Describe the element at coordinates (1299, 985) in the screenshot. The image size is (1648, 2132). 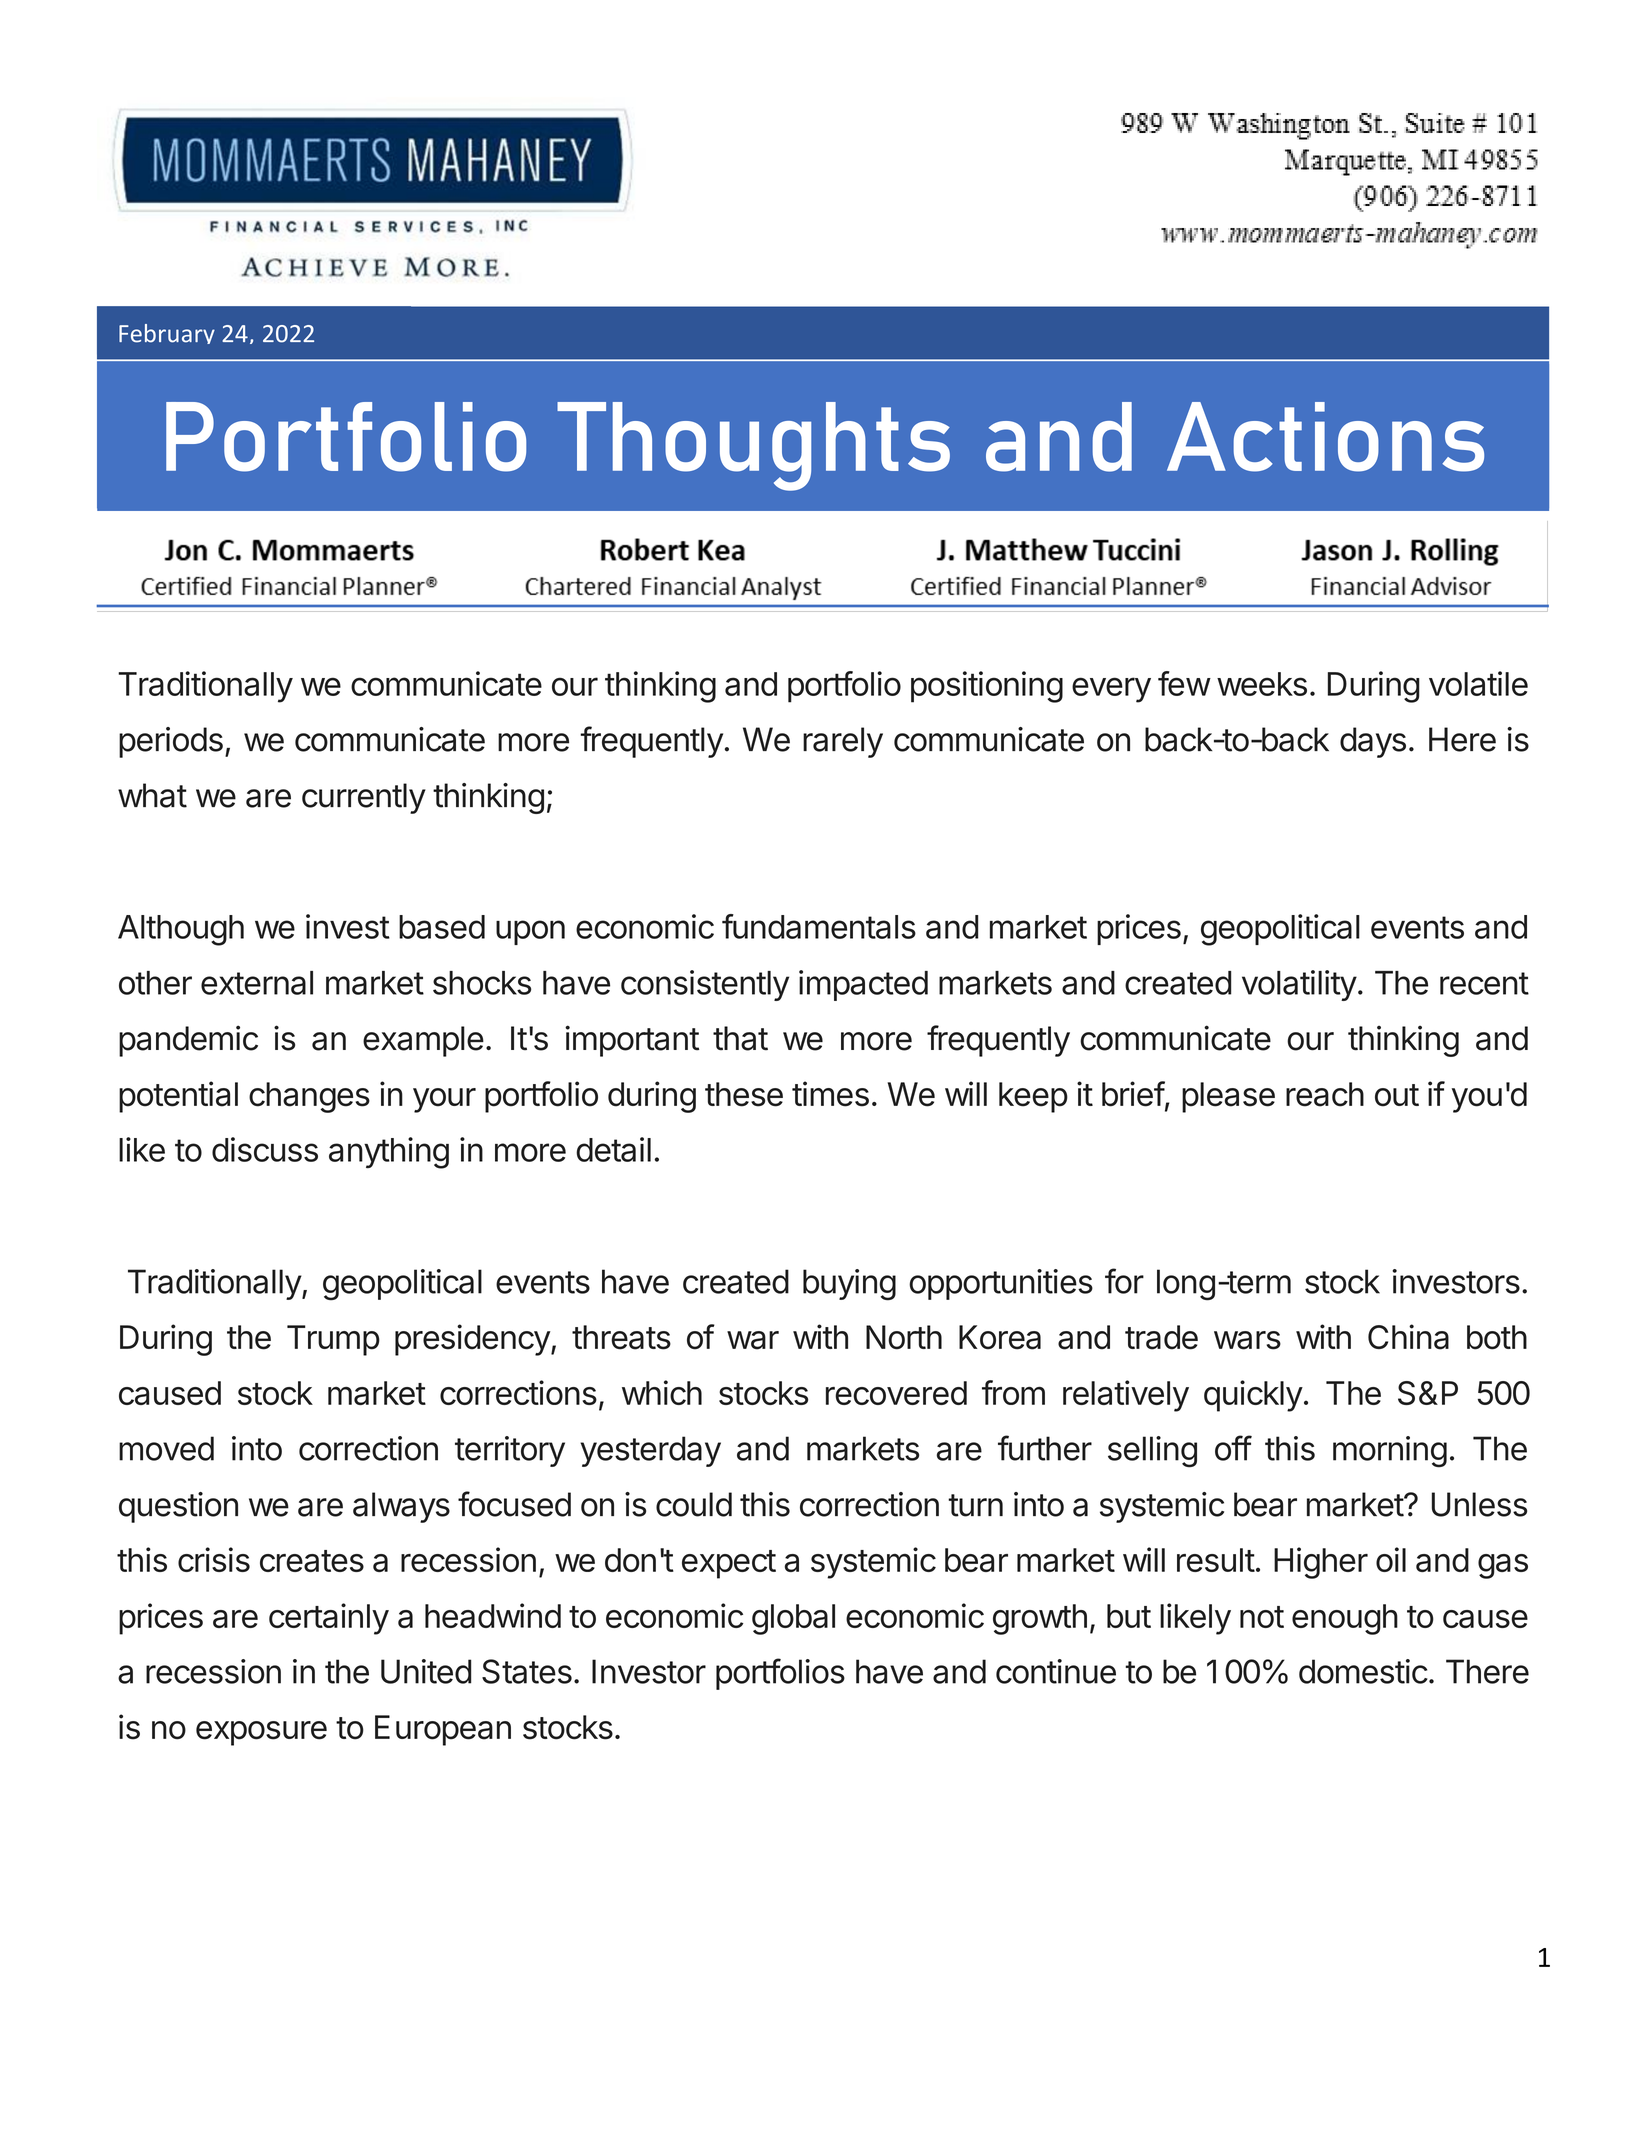
I see `volatility` at that location.
